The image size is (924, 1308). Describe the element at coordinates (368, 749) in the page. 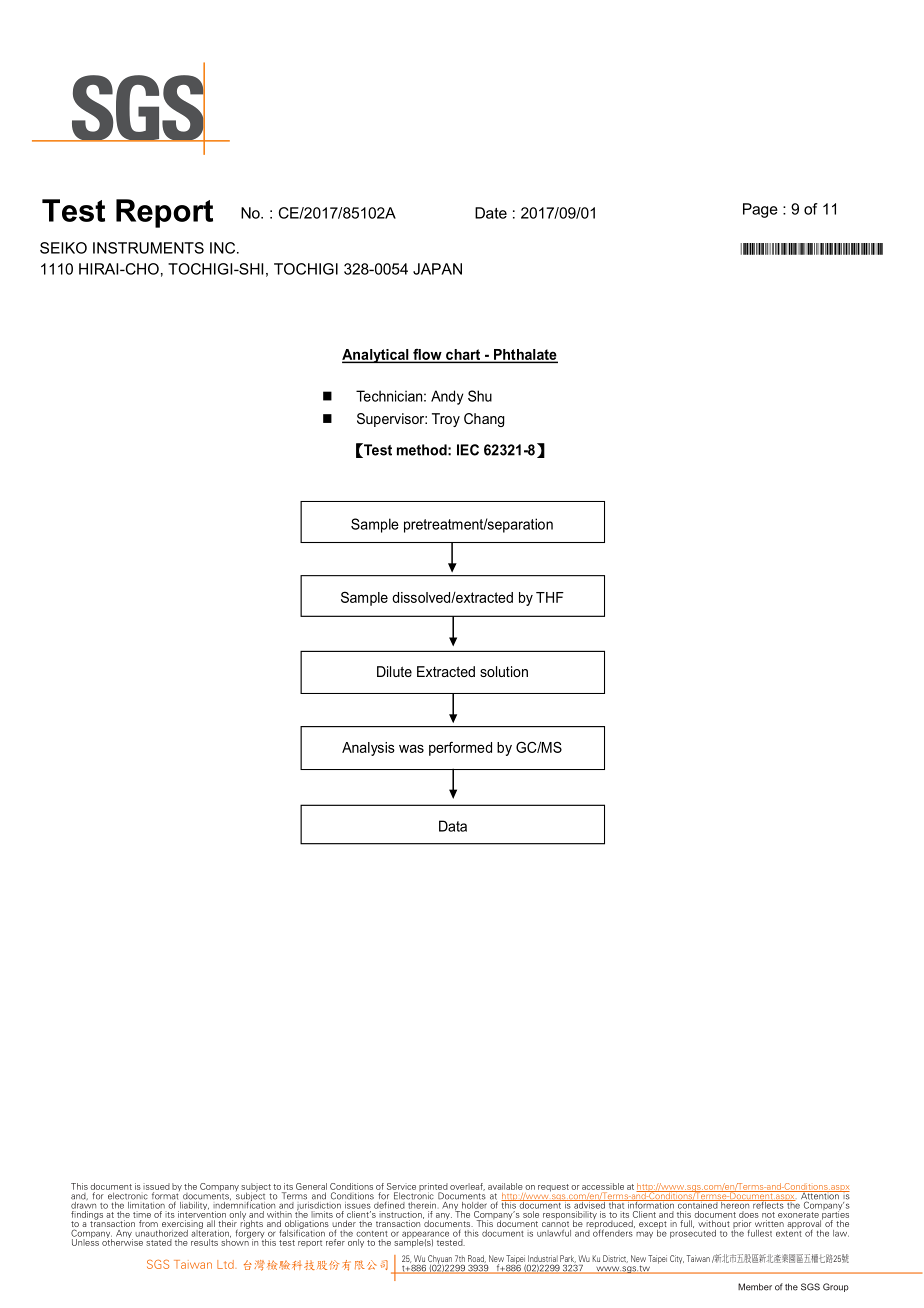

I see `Analysis` at that location.
